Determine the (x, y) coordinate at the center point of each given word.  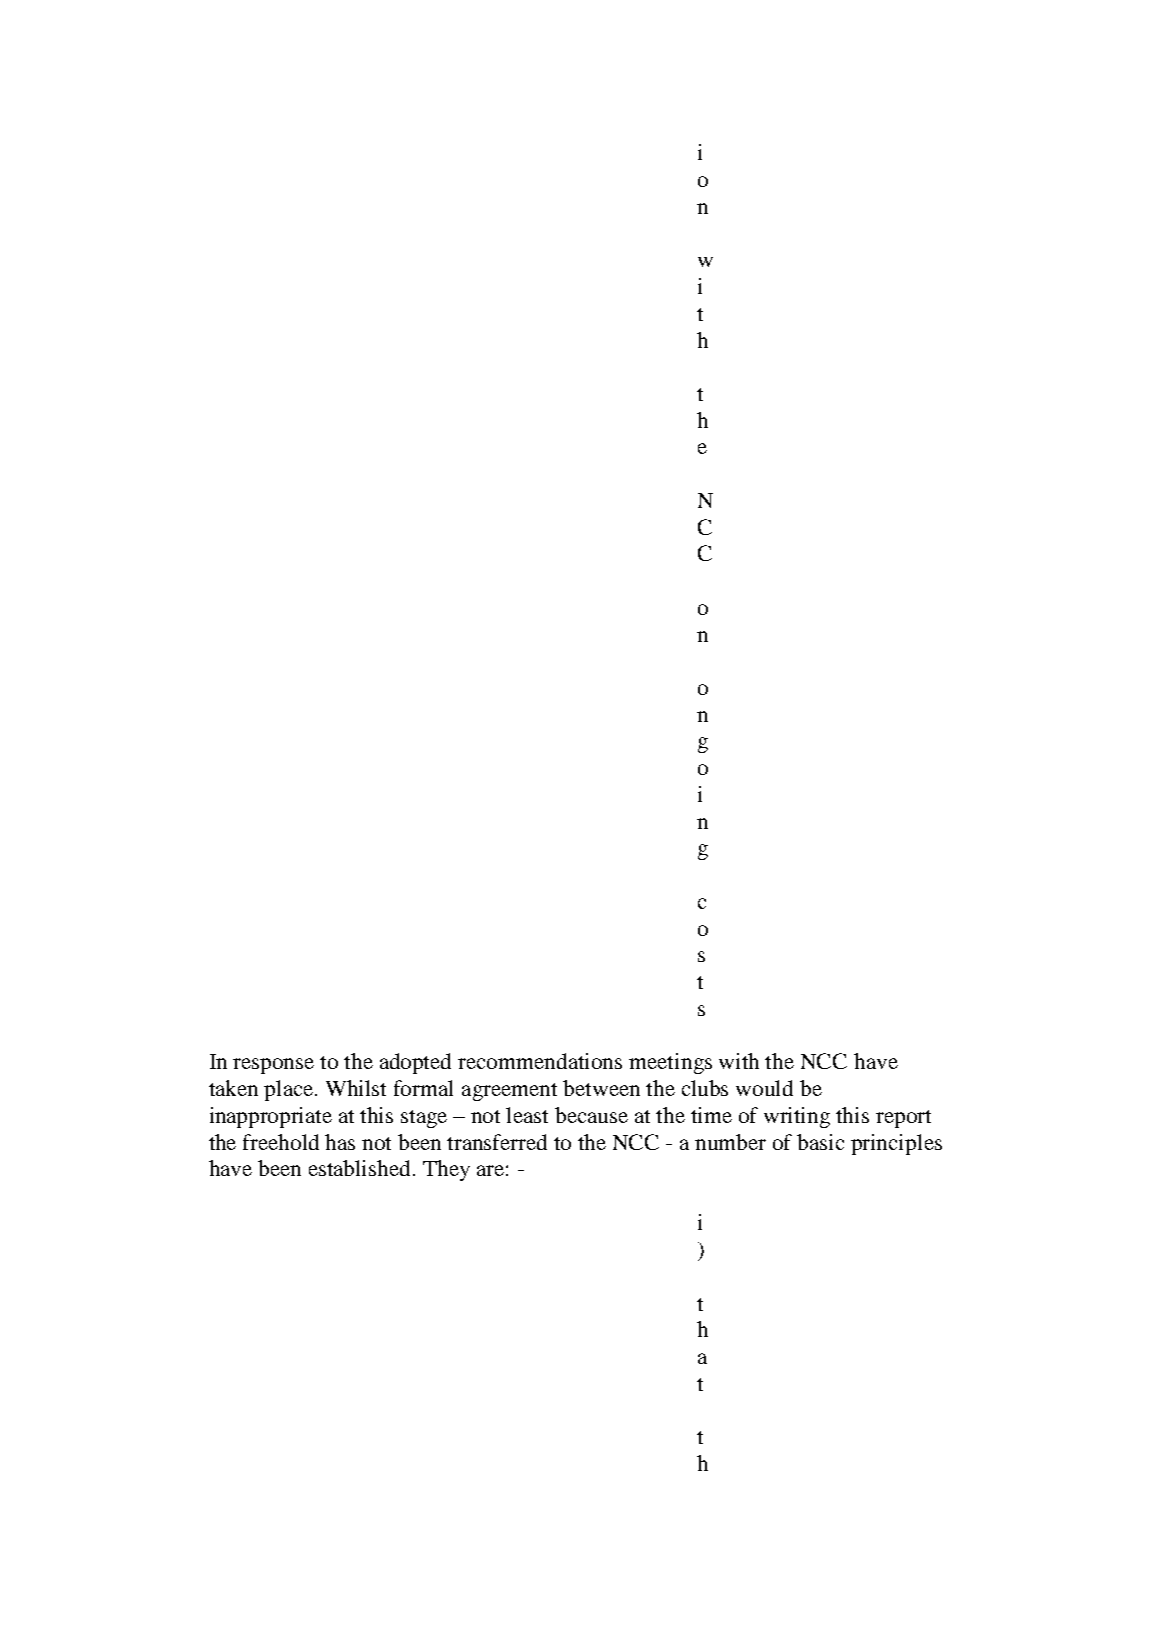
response (273, 1066)
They (446, 1170)
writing (797, 1117)
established (361, 1168)
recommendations (540, 1061)
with (739, 1061)
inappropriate (271, 1117)
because (591, 1115)
